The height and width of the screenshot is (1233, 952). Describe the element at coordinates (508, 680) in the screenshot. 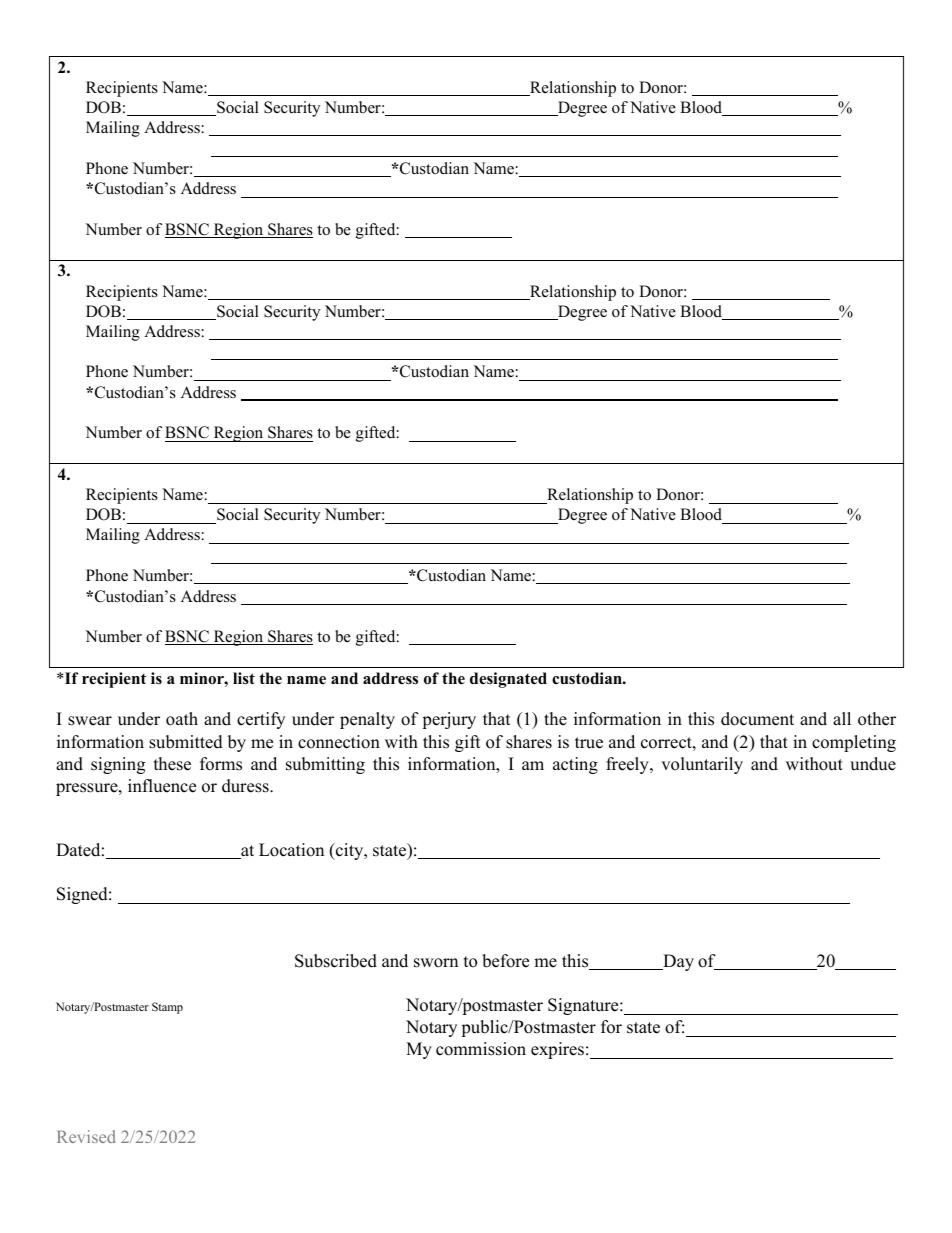

I see `designated` at that location.
